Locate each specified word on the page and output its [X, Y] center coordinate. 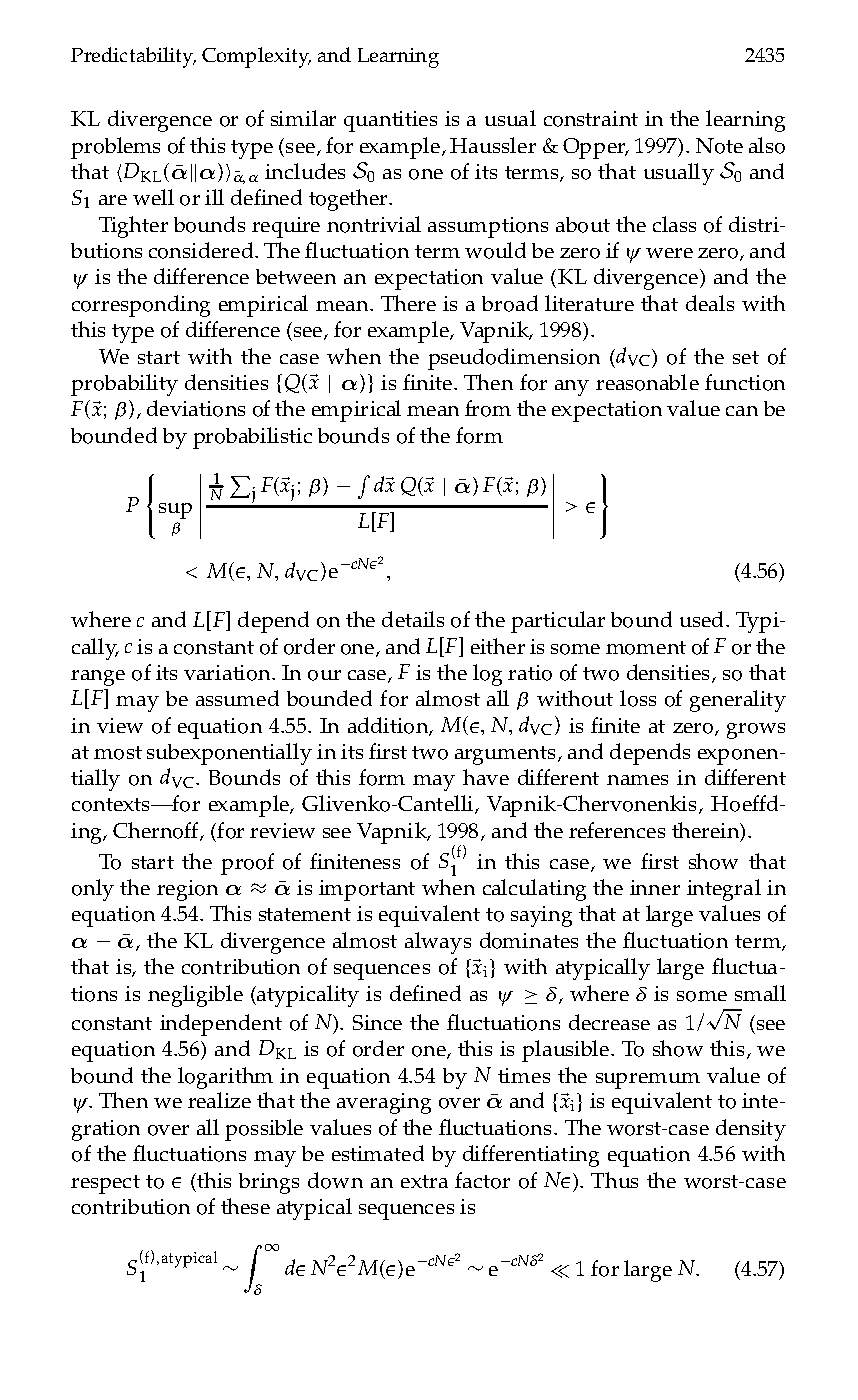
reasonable [647, 382]
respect [105, 1184]
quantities [390, 121]
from [488, 408]
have [486, 777]
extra [424, 1181]
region [187, 890]
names [637, 780]
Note [719, 146]
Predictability [133, 57]
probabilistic [252, 438]
